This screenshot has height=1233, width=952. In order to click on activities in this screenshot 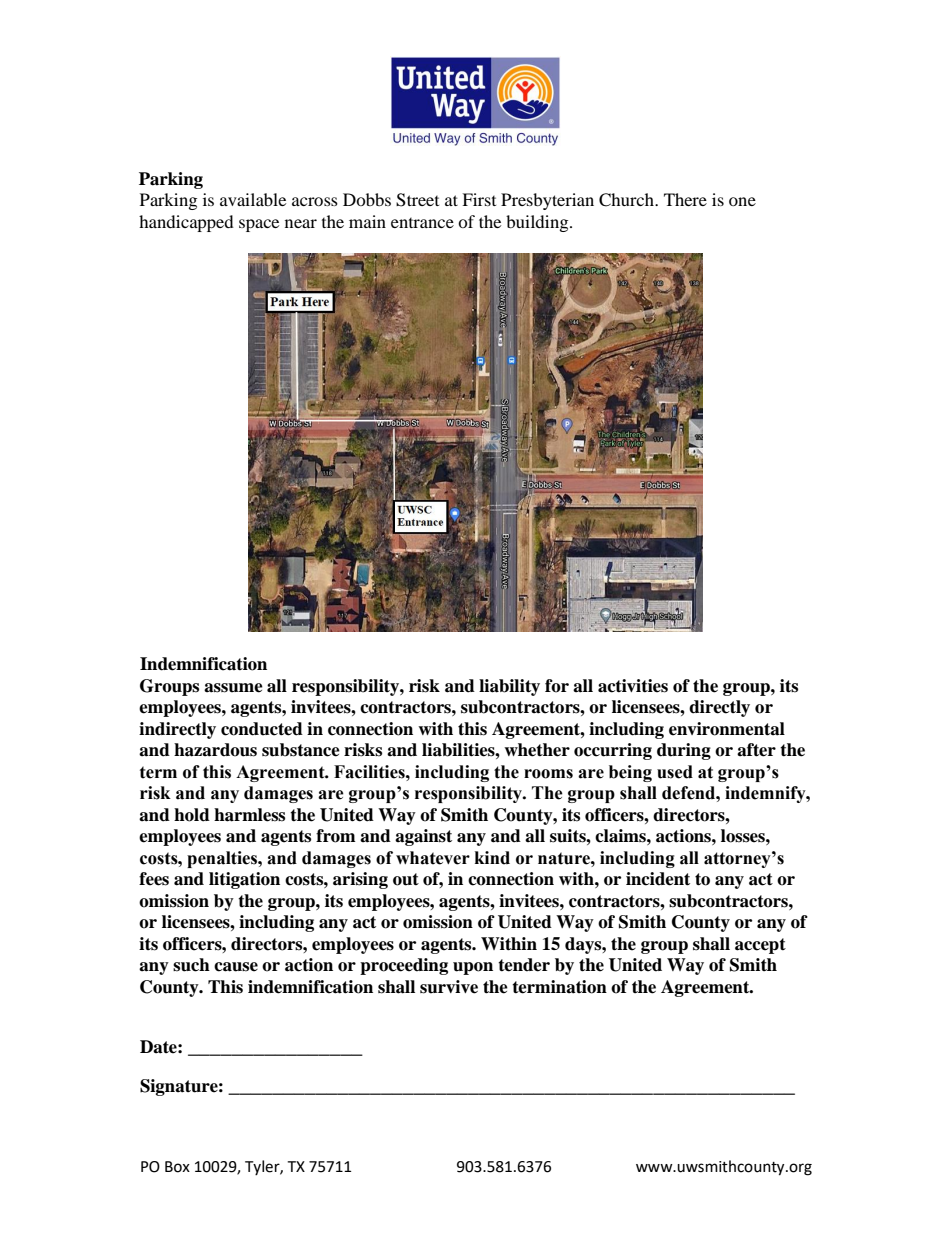, I will do `click(633, 686)`.
